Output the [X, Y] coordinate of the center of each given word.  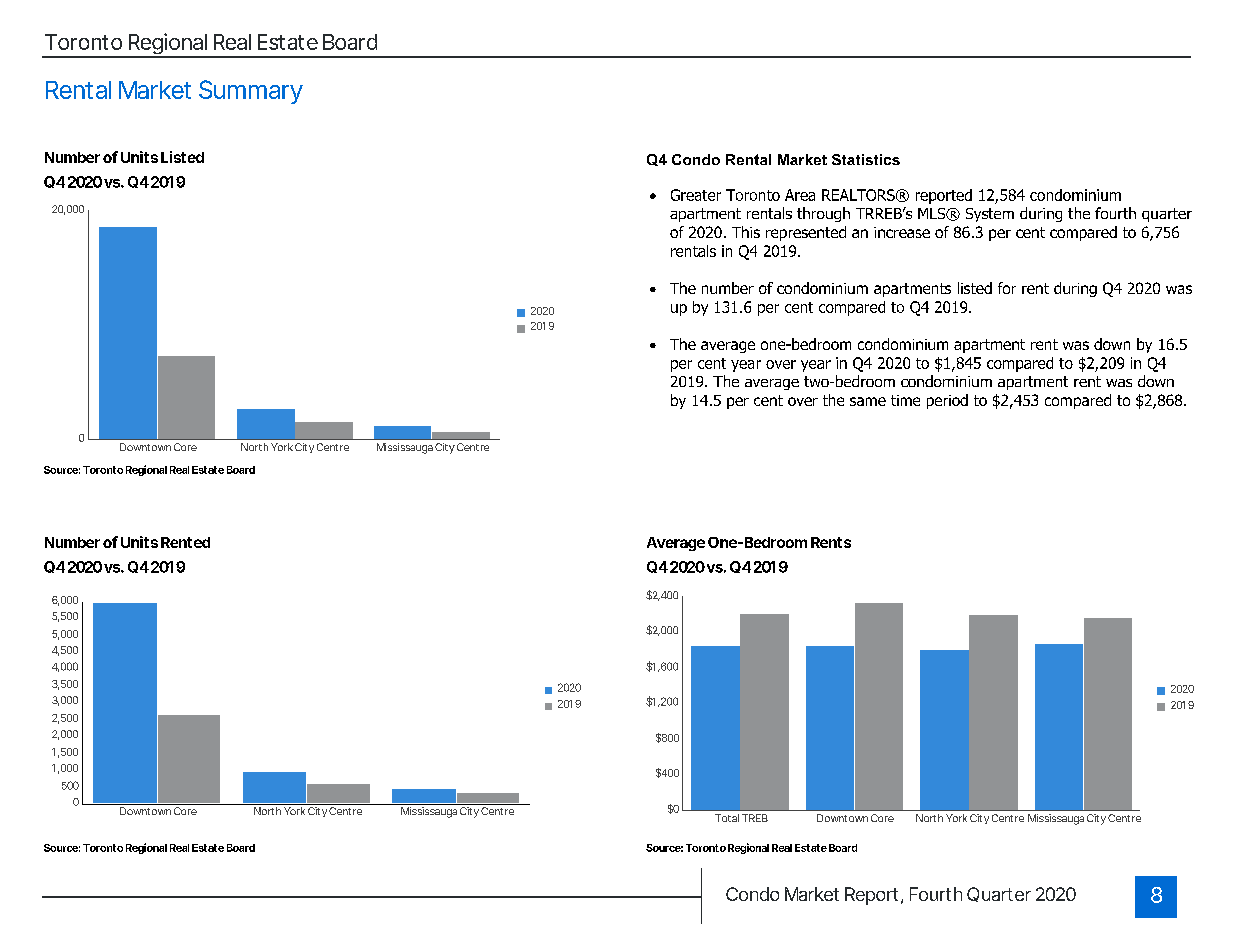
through [823, 214]
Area [800, 195]
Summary [251, 92]
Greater [696, 195]
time [905, 400]
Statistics [866, 159]
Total [727, 818]
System [990, 215]
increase [902, 232]
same [868, 401]
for [1007, 288]
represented [806, 233]
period [947, 401]
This [746, 232]
